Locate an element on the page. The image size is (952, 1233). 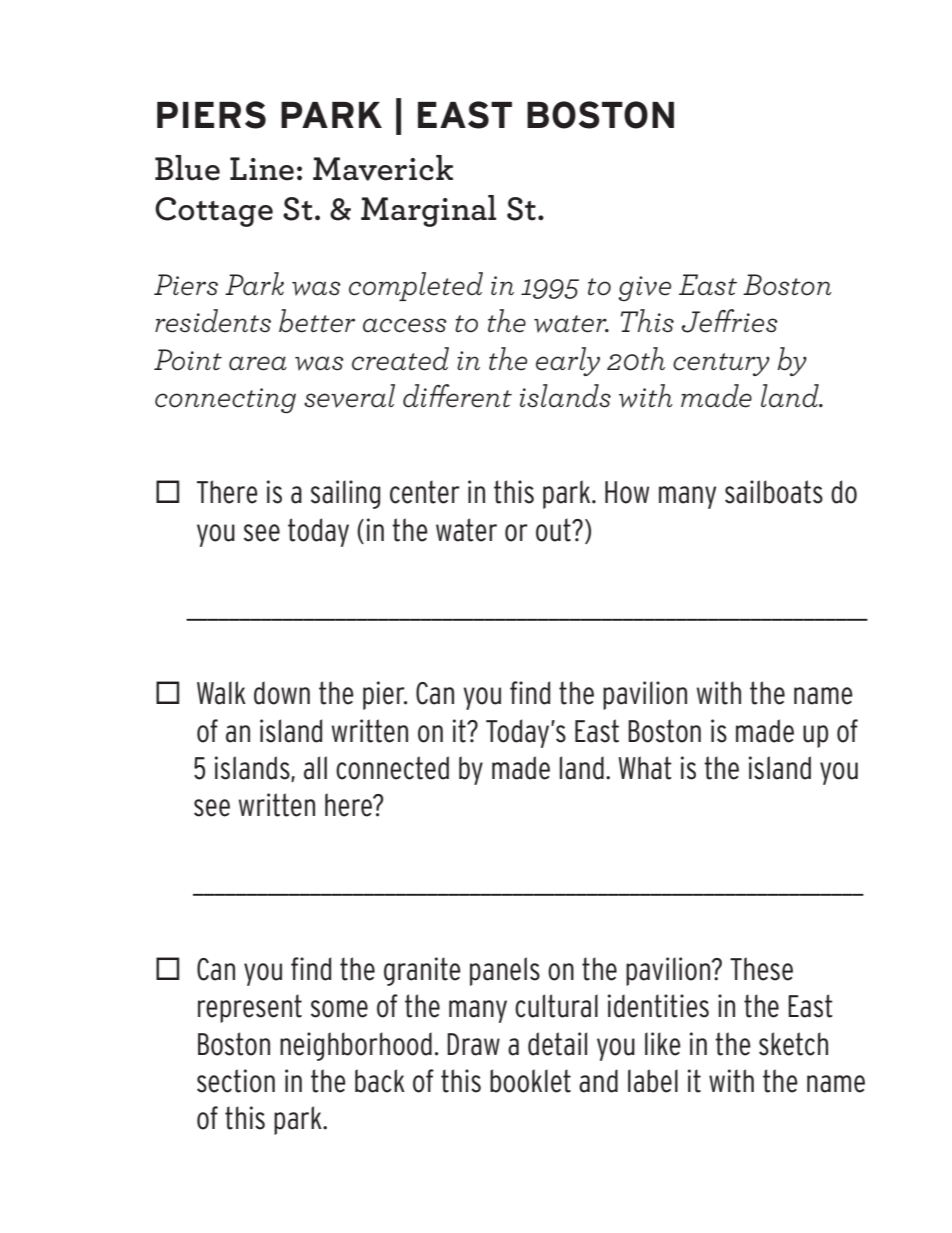
like is located at coordinates (663, 1044).
